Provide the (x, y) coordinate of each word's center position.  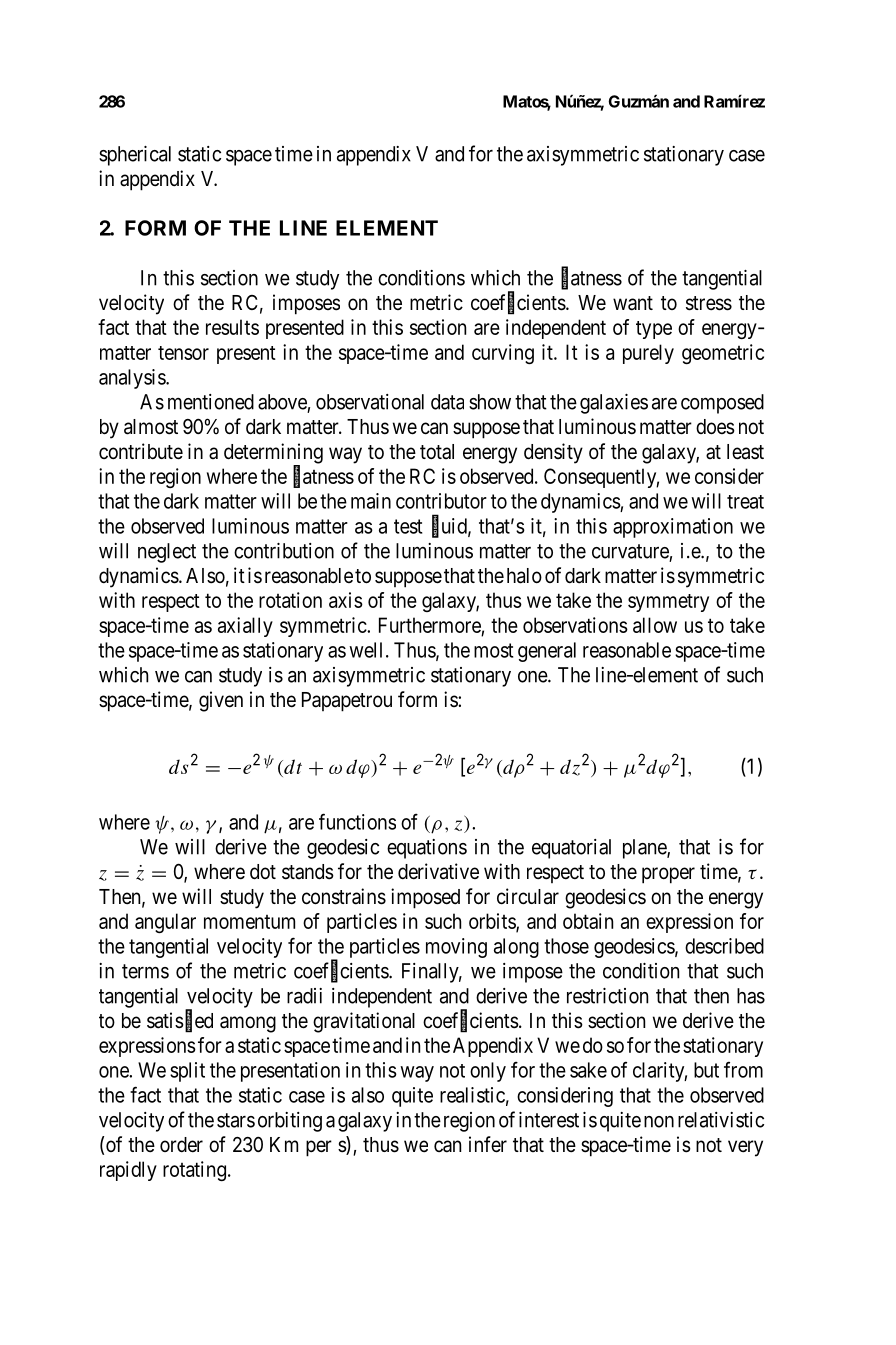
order (181, 1145)
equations (427, 849)
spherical (135, 156)
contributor (441, 501)
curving (503, 354)
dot (263, 872)
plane (645, 849)
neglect (167, 553)
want (633, 303)
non (659, 1122)
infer (488, 1144)
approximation (673, 528)
